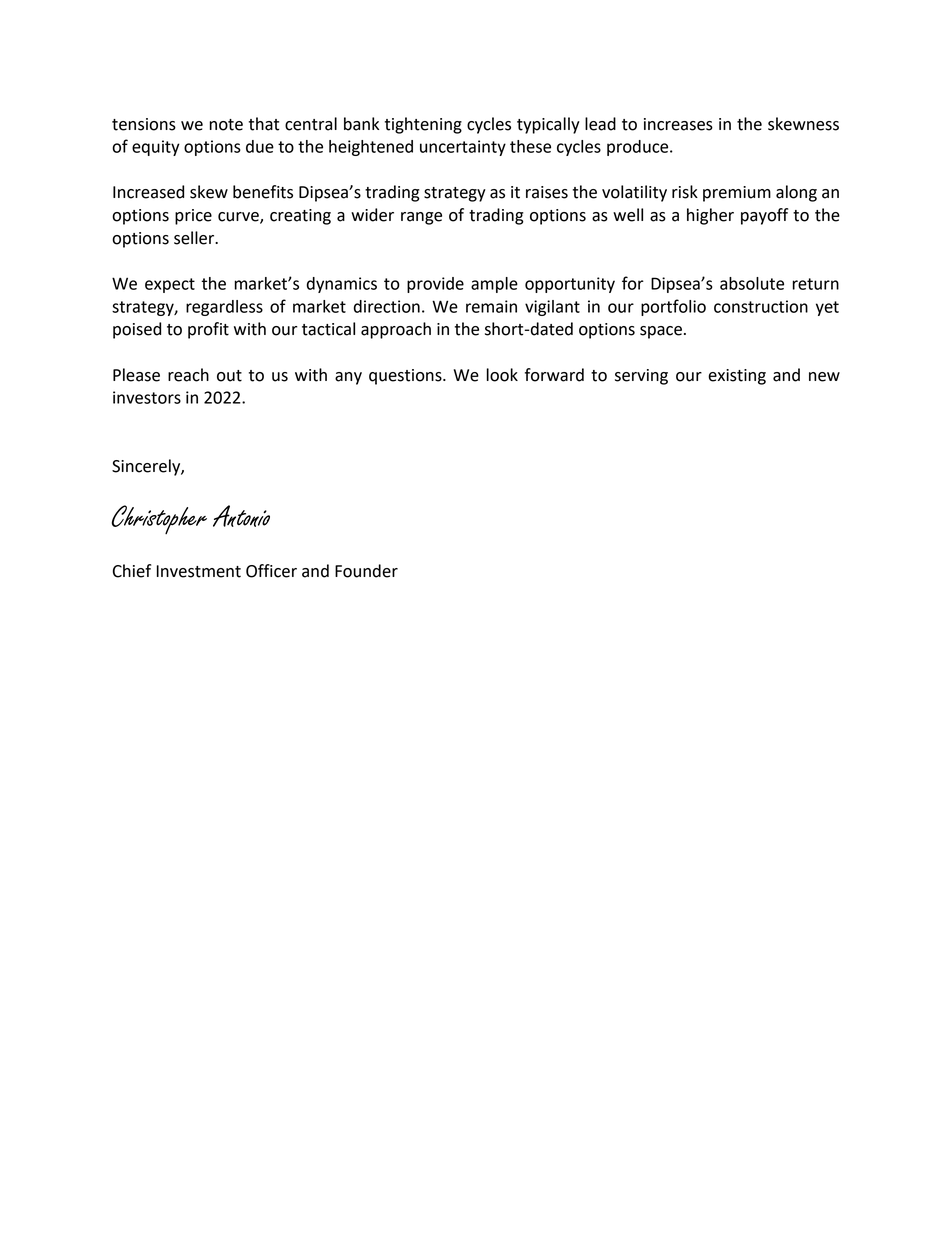 The height and width of the screenshot is (1233, 952). Describe the element at coordinates (463, 148) in the screenshot. I see `uncertainty` at that location.
